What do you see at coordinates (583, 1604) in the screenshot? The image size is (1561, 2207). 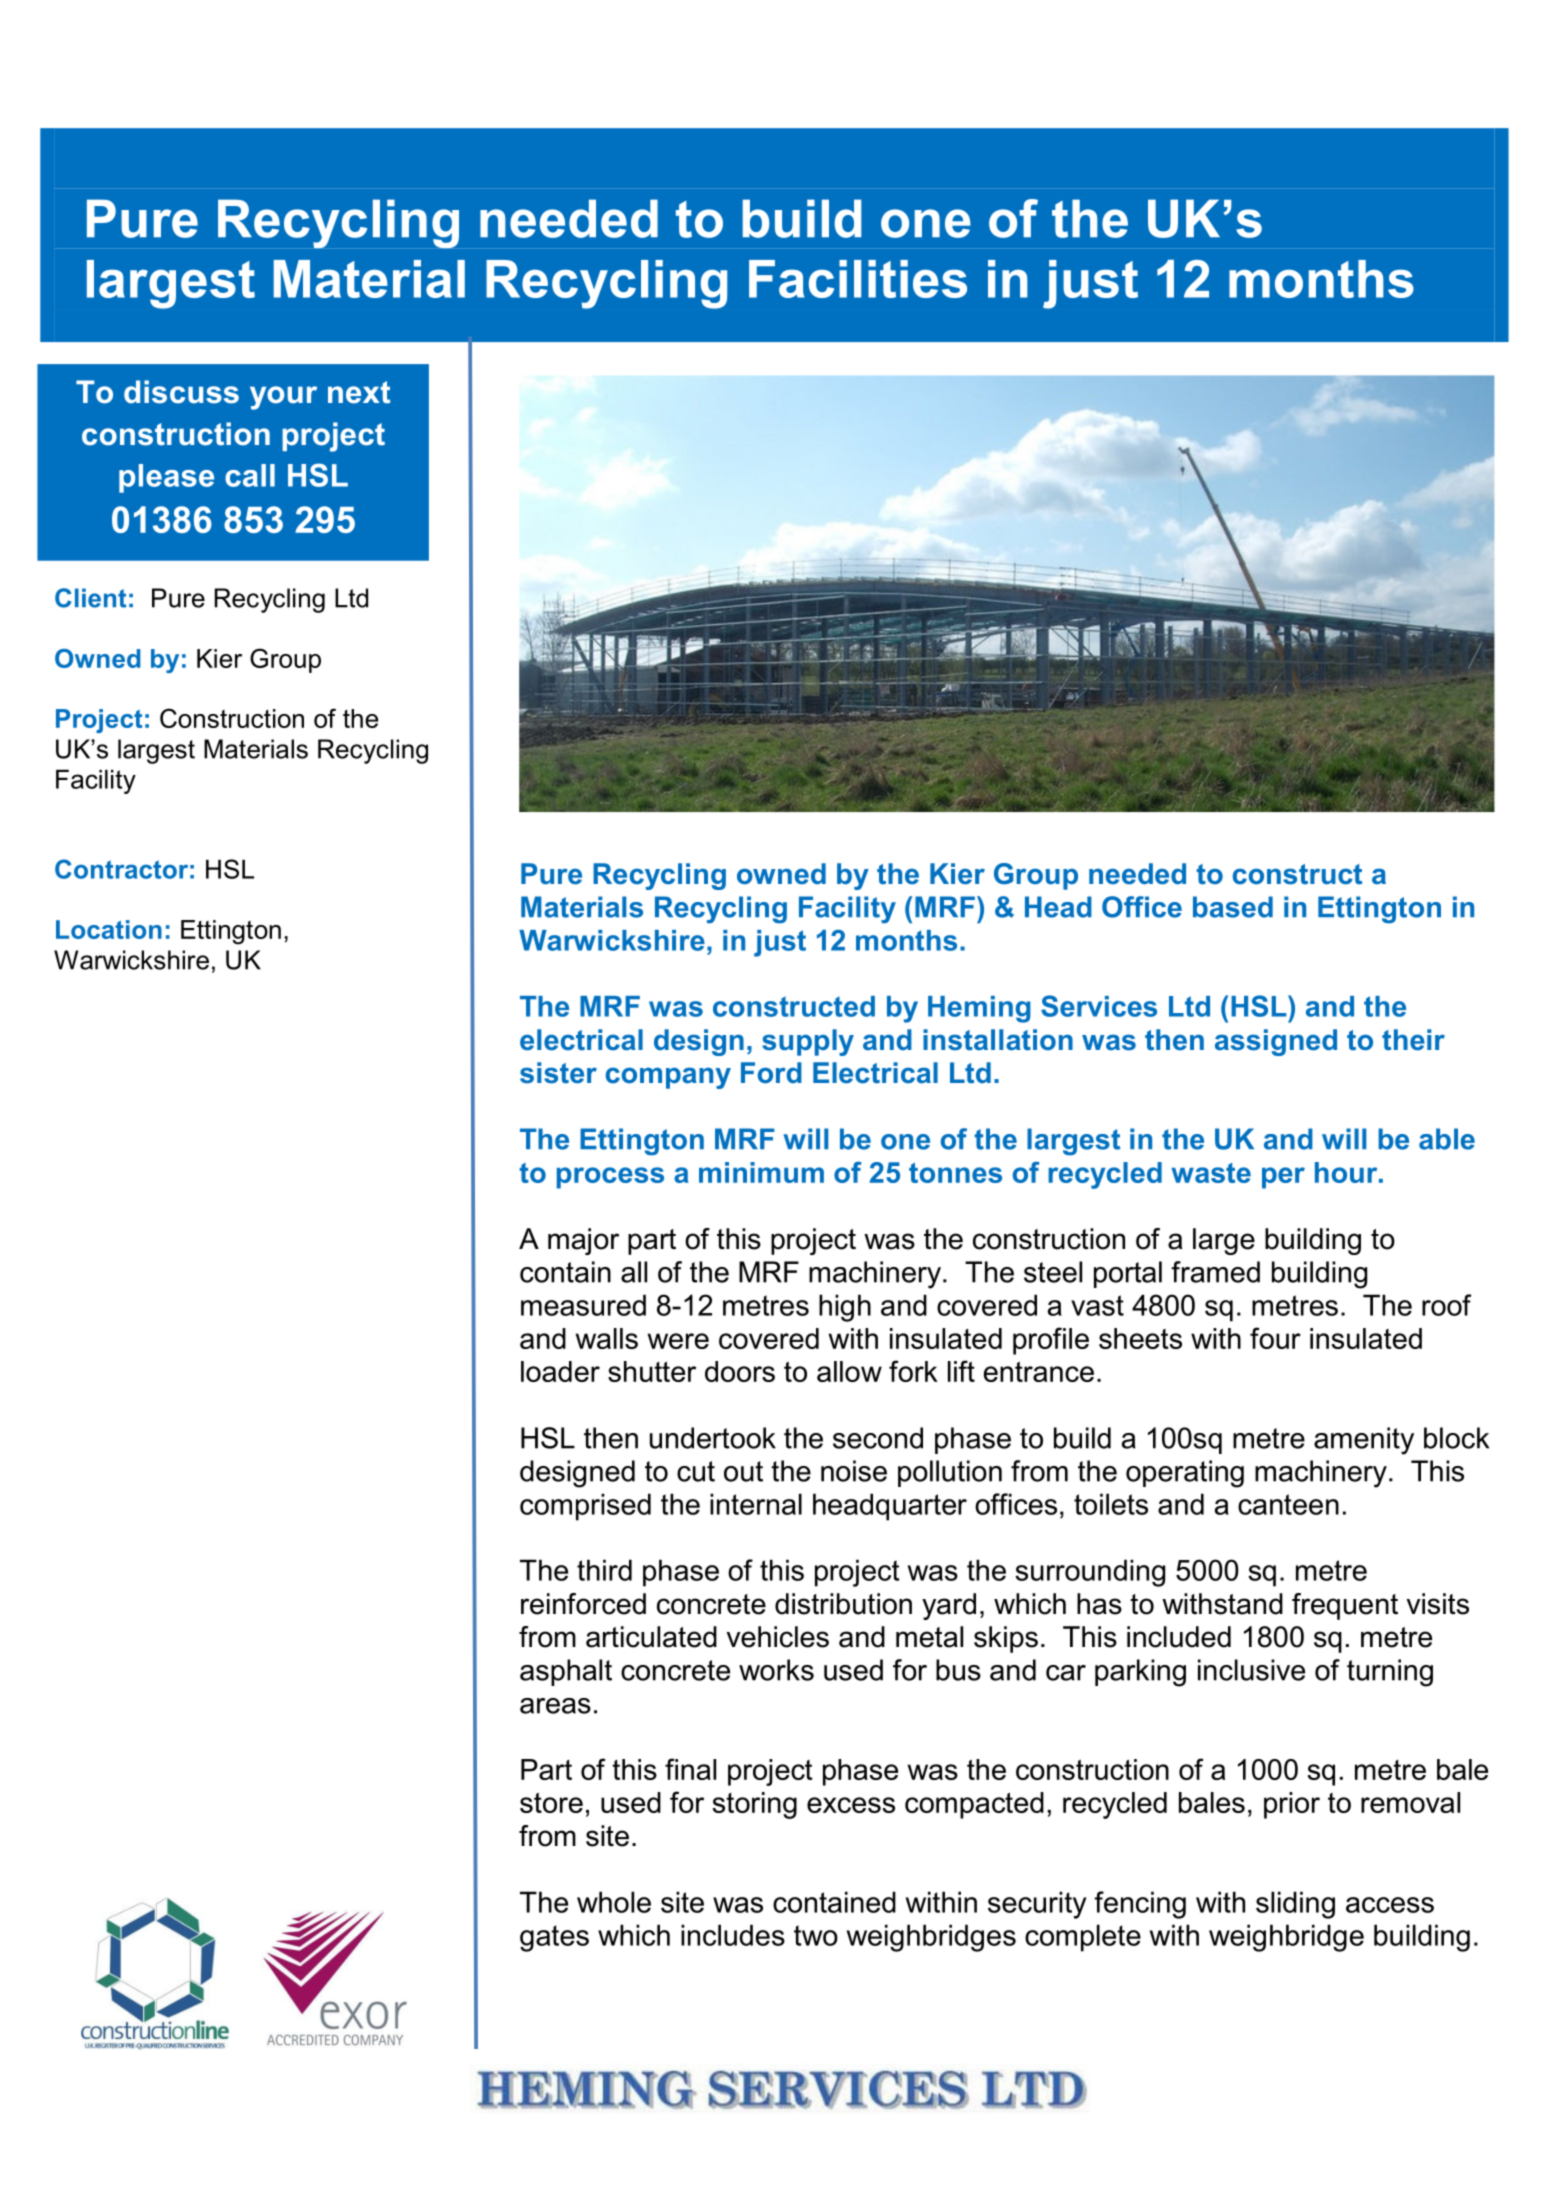 I see `reinforced` at bounding box center [583, 1604].
